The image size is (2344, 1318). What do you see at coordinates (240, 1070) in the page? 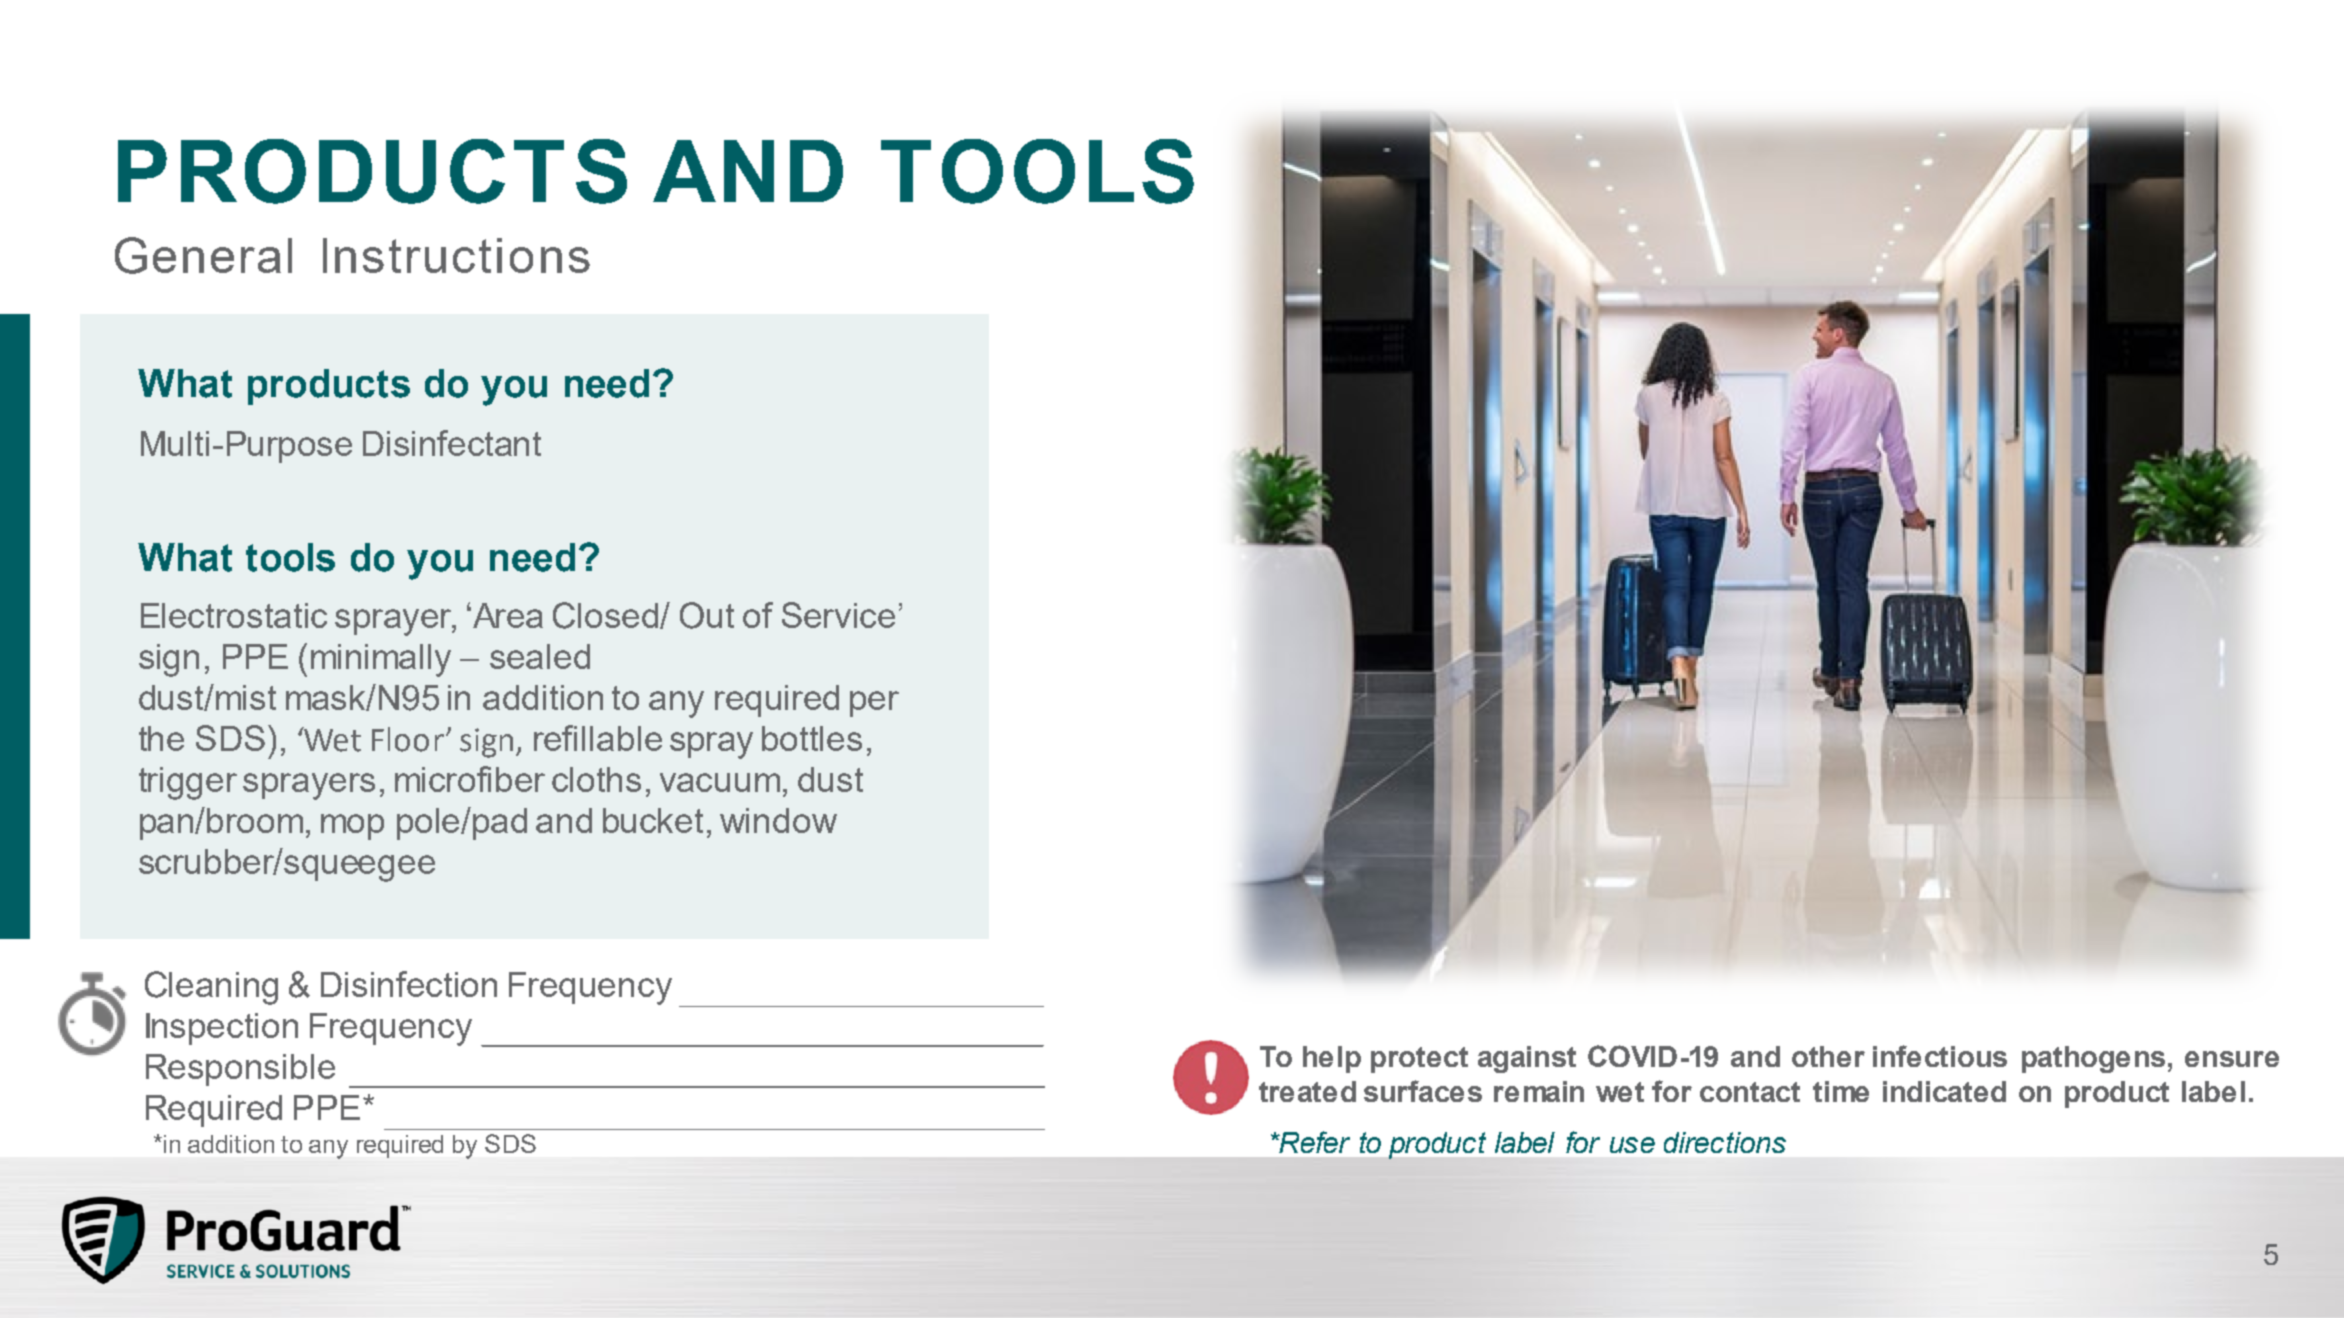
I see `Responsible` at bounding box center [240, 1070].
